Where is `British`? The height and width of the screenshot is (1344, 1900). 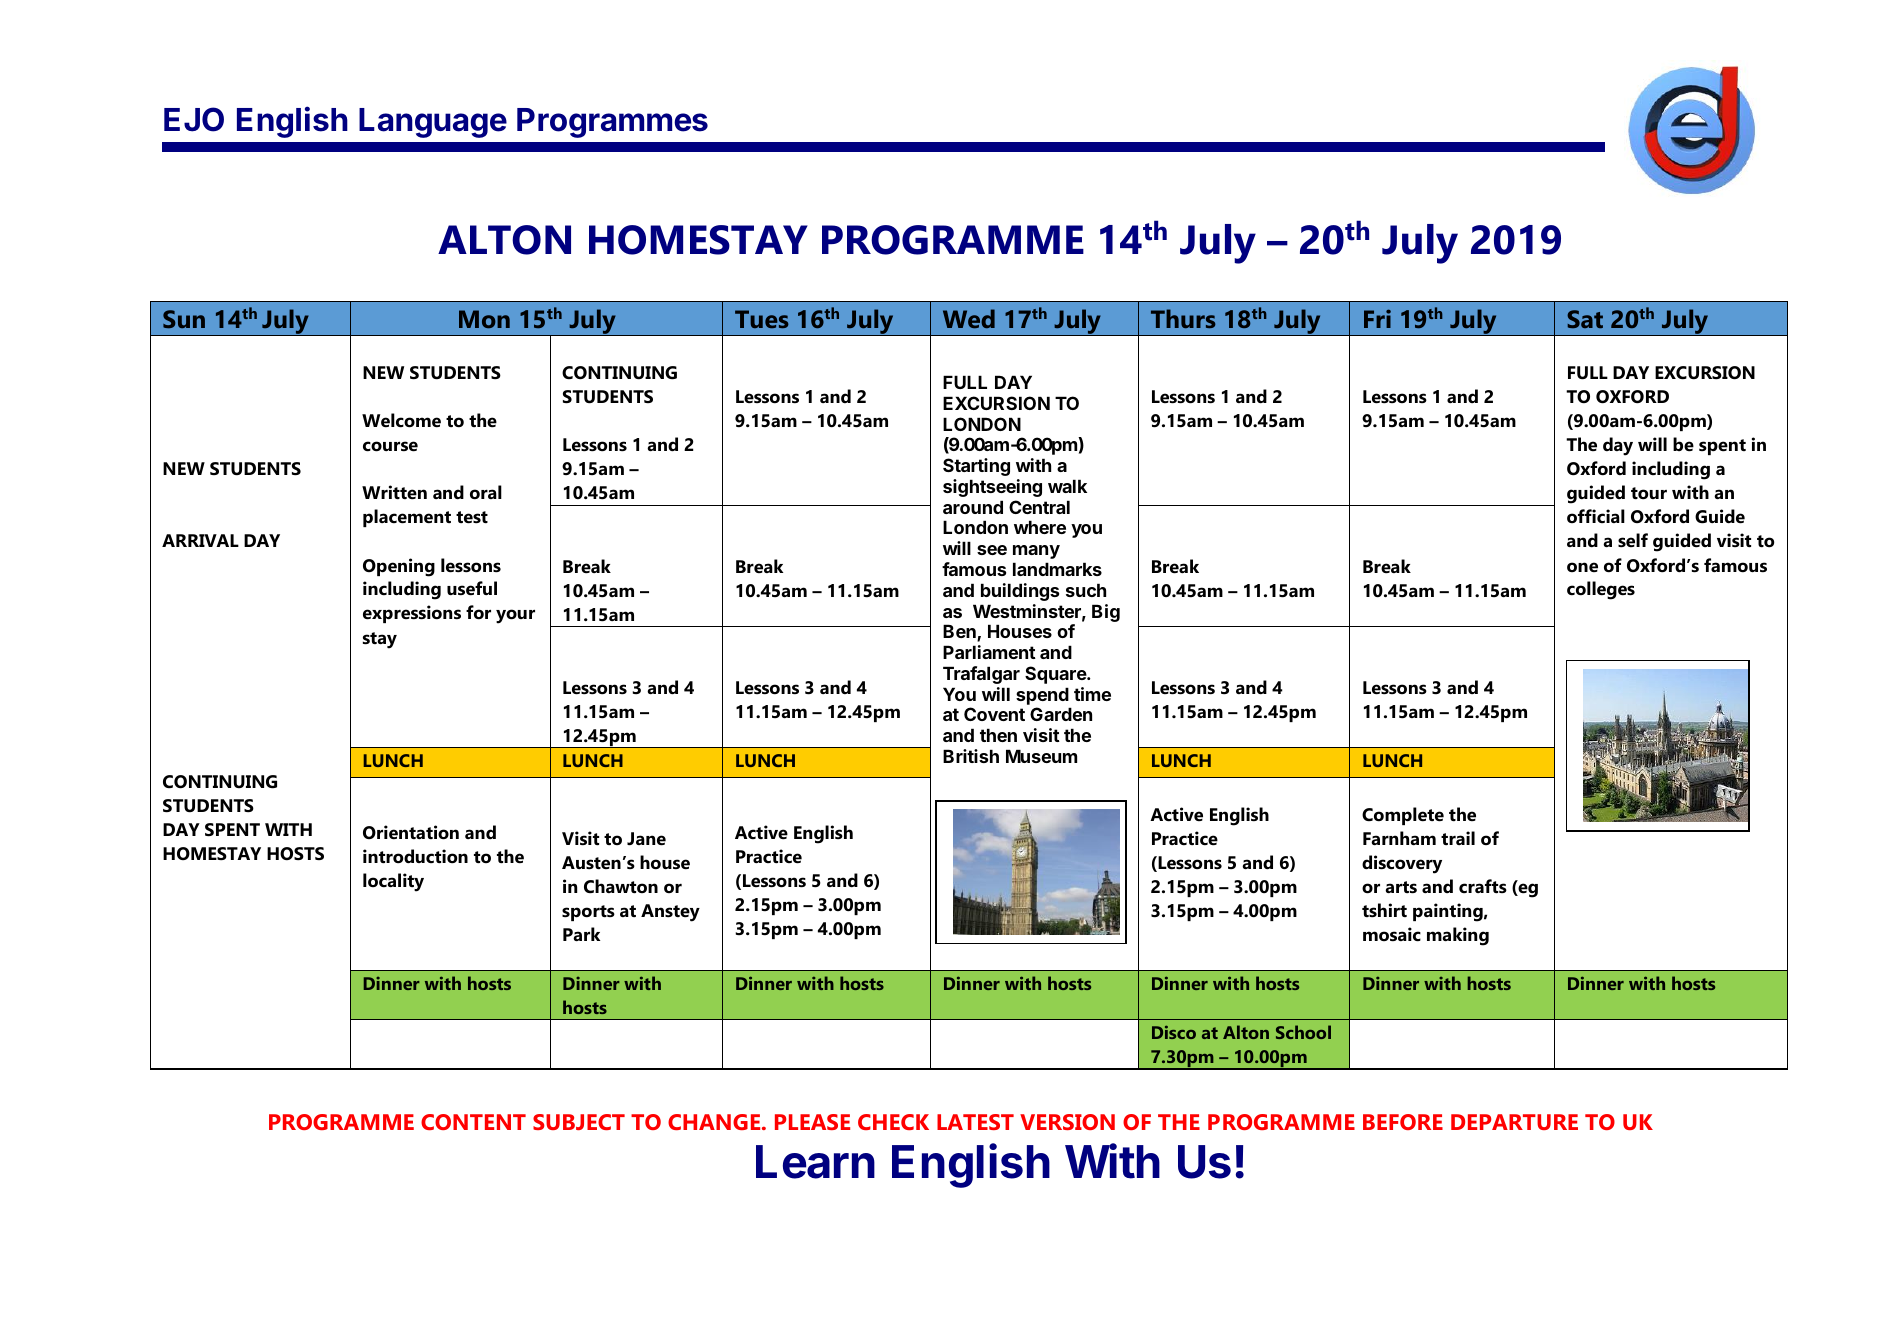
British is located at coordinates (971, 756).
